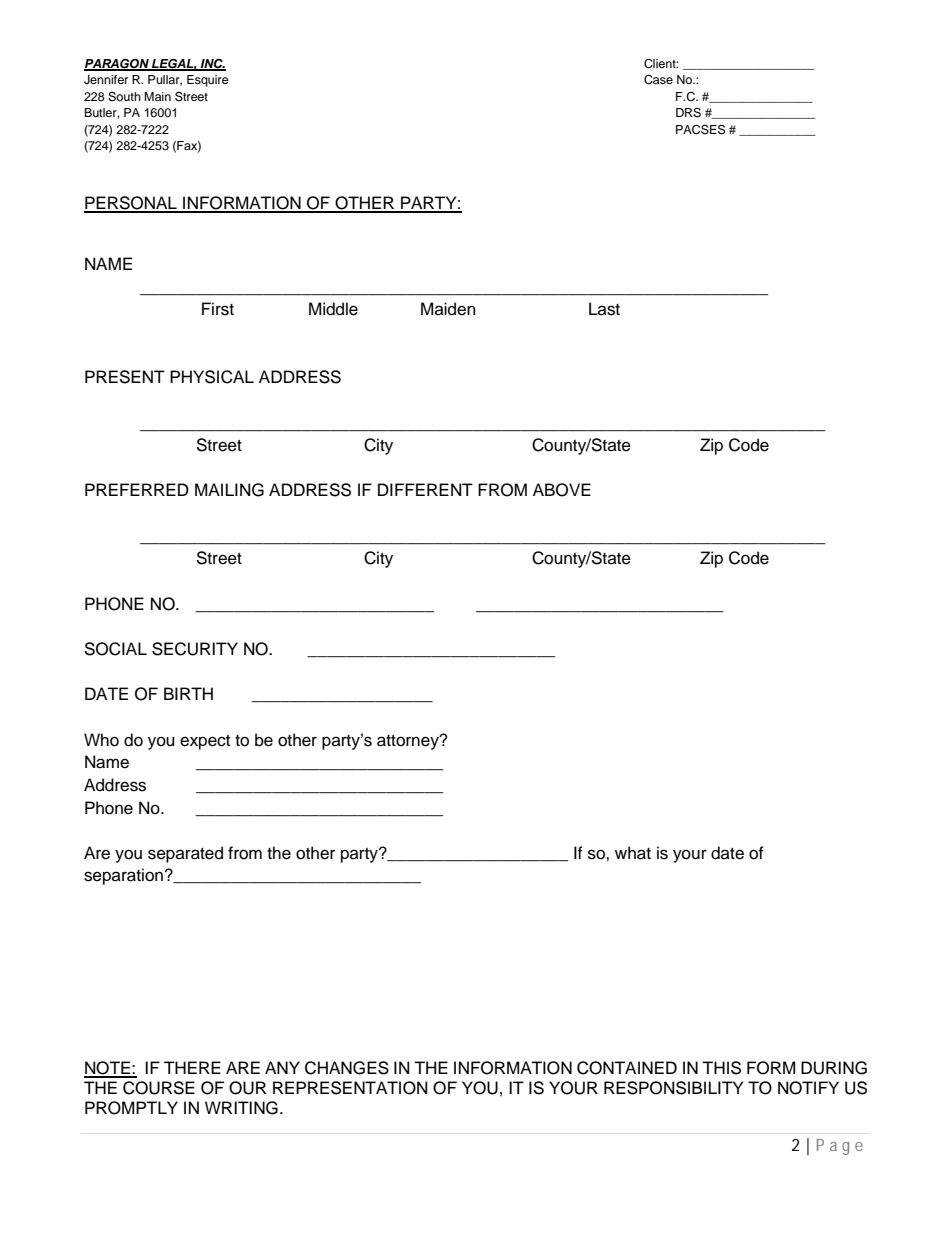  I want to click on Last, so click(604, 309).
